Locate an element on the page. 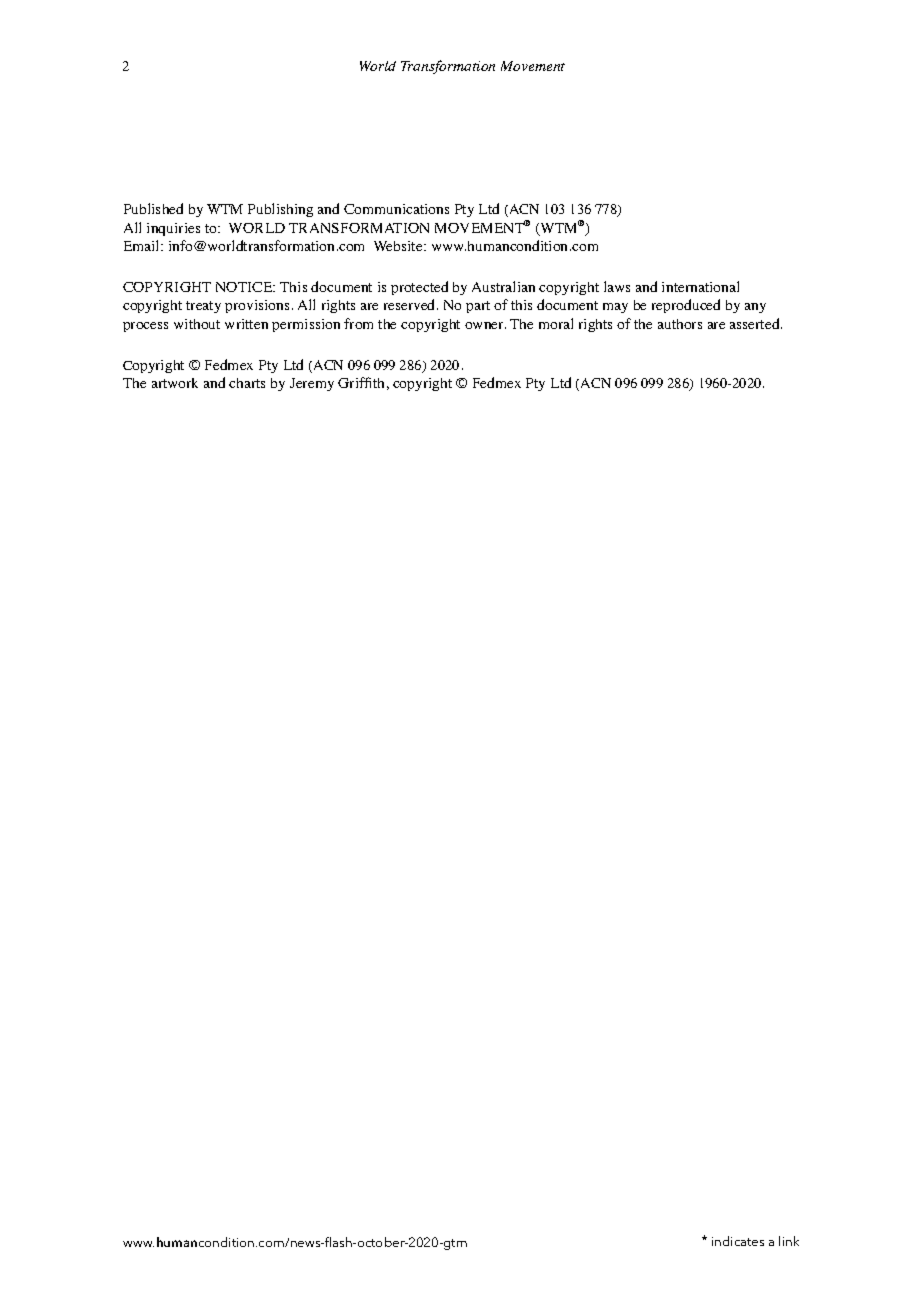  charts is located at coordinates (247, 383).
